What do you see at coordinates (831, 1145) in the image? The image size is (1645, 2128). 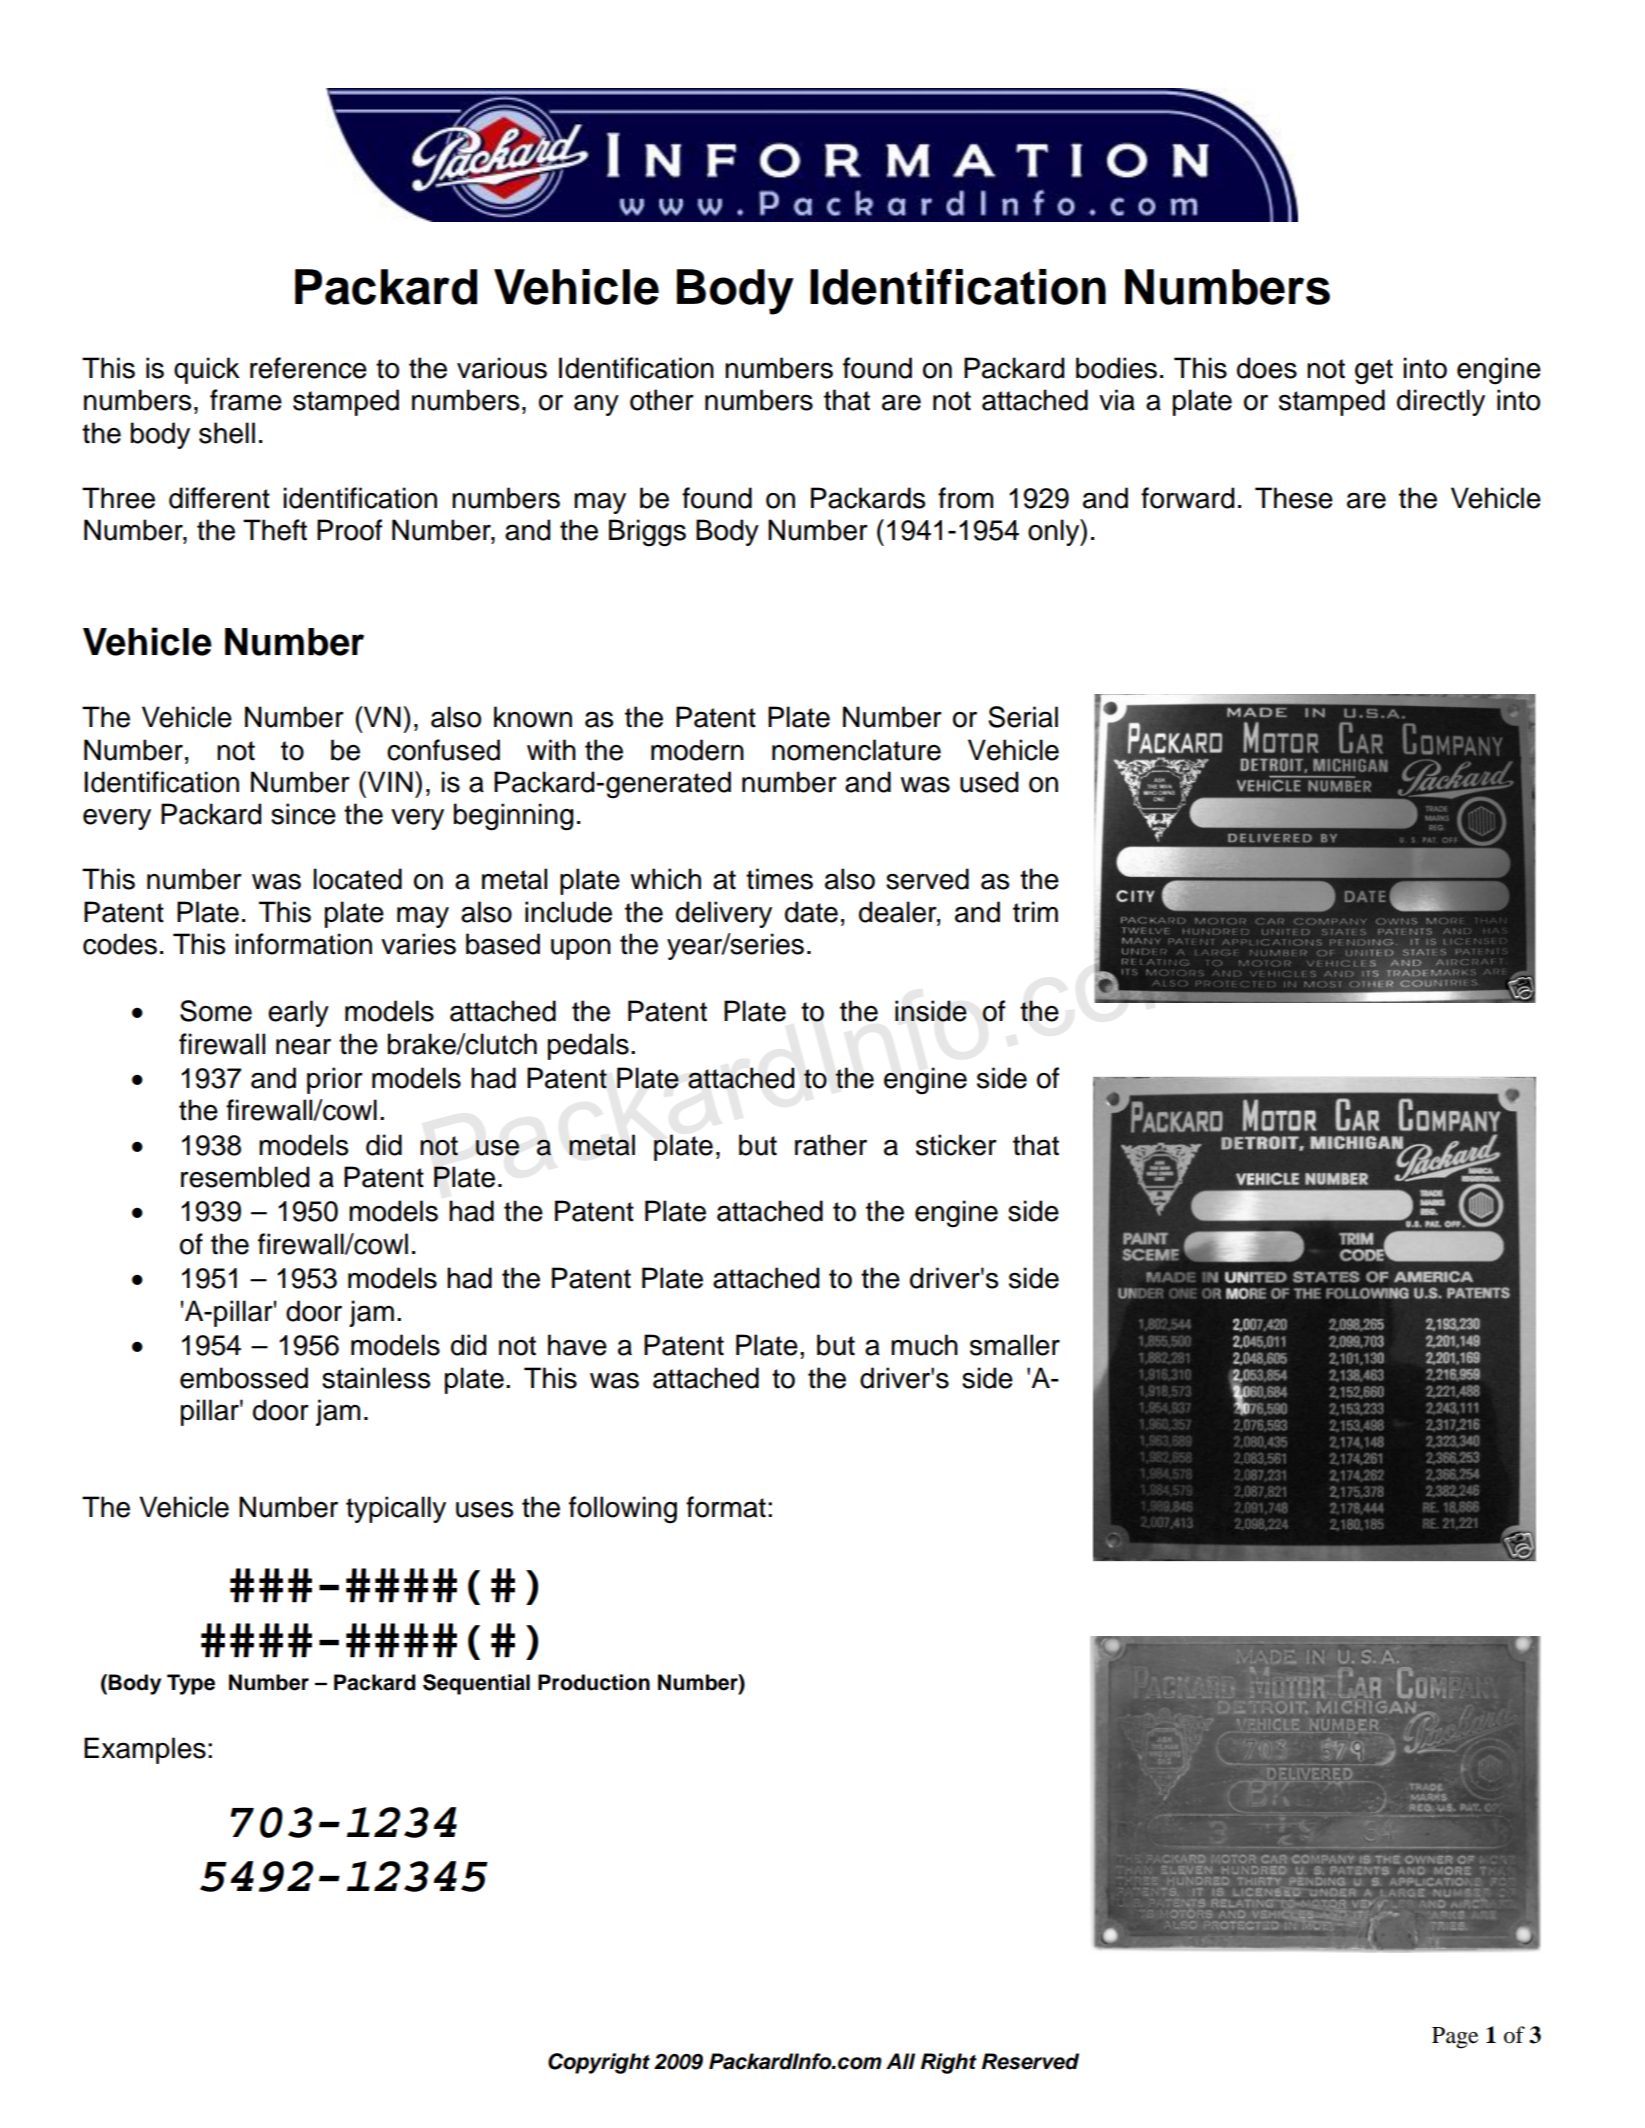 I see `rather` at bounding box center [831, 1145].
